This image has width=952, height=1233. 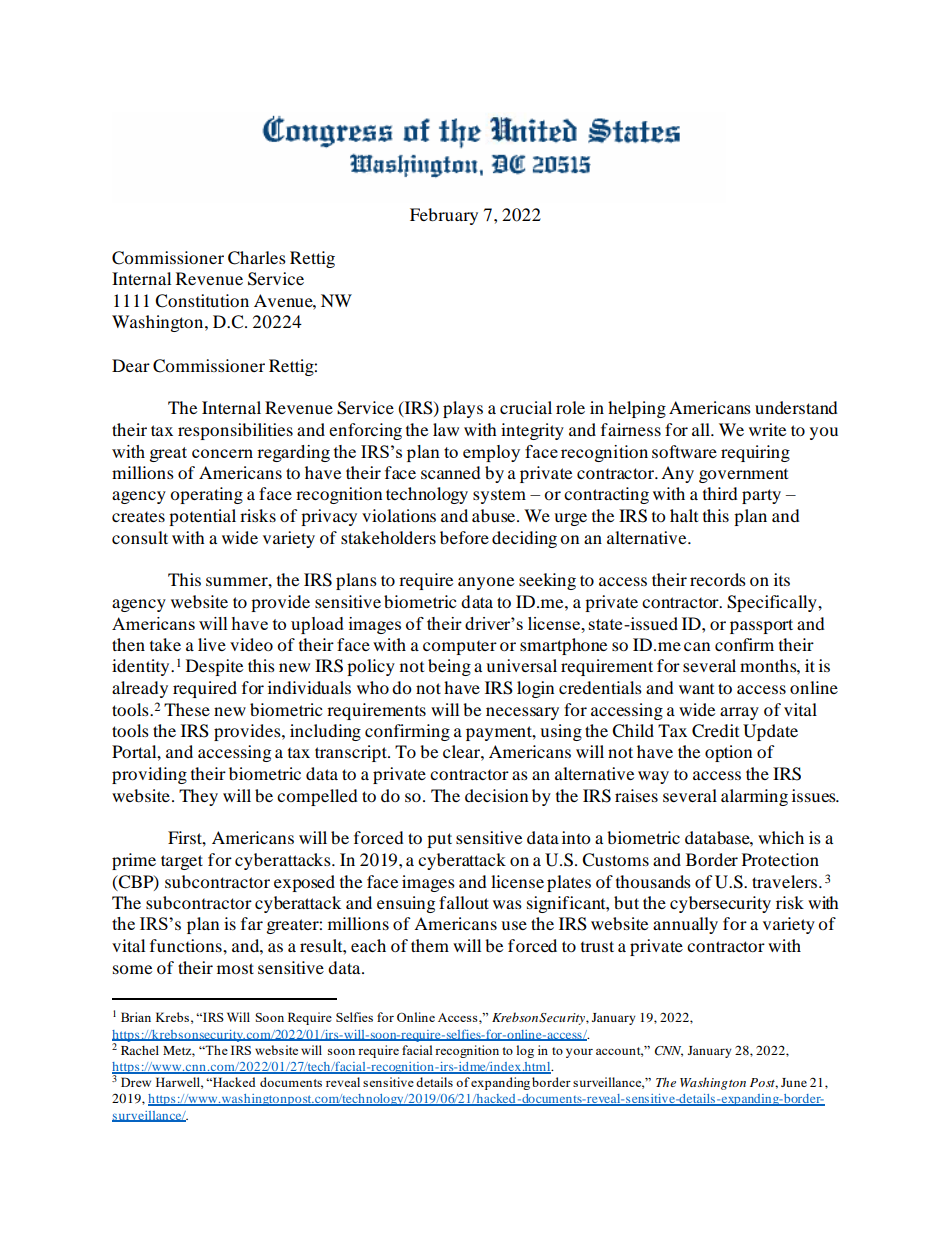 I want to click on Charles, so click(x=257, y=258).
